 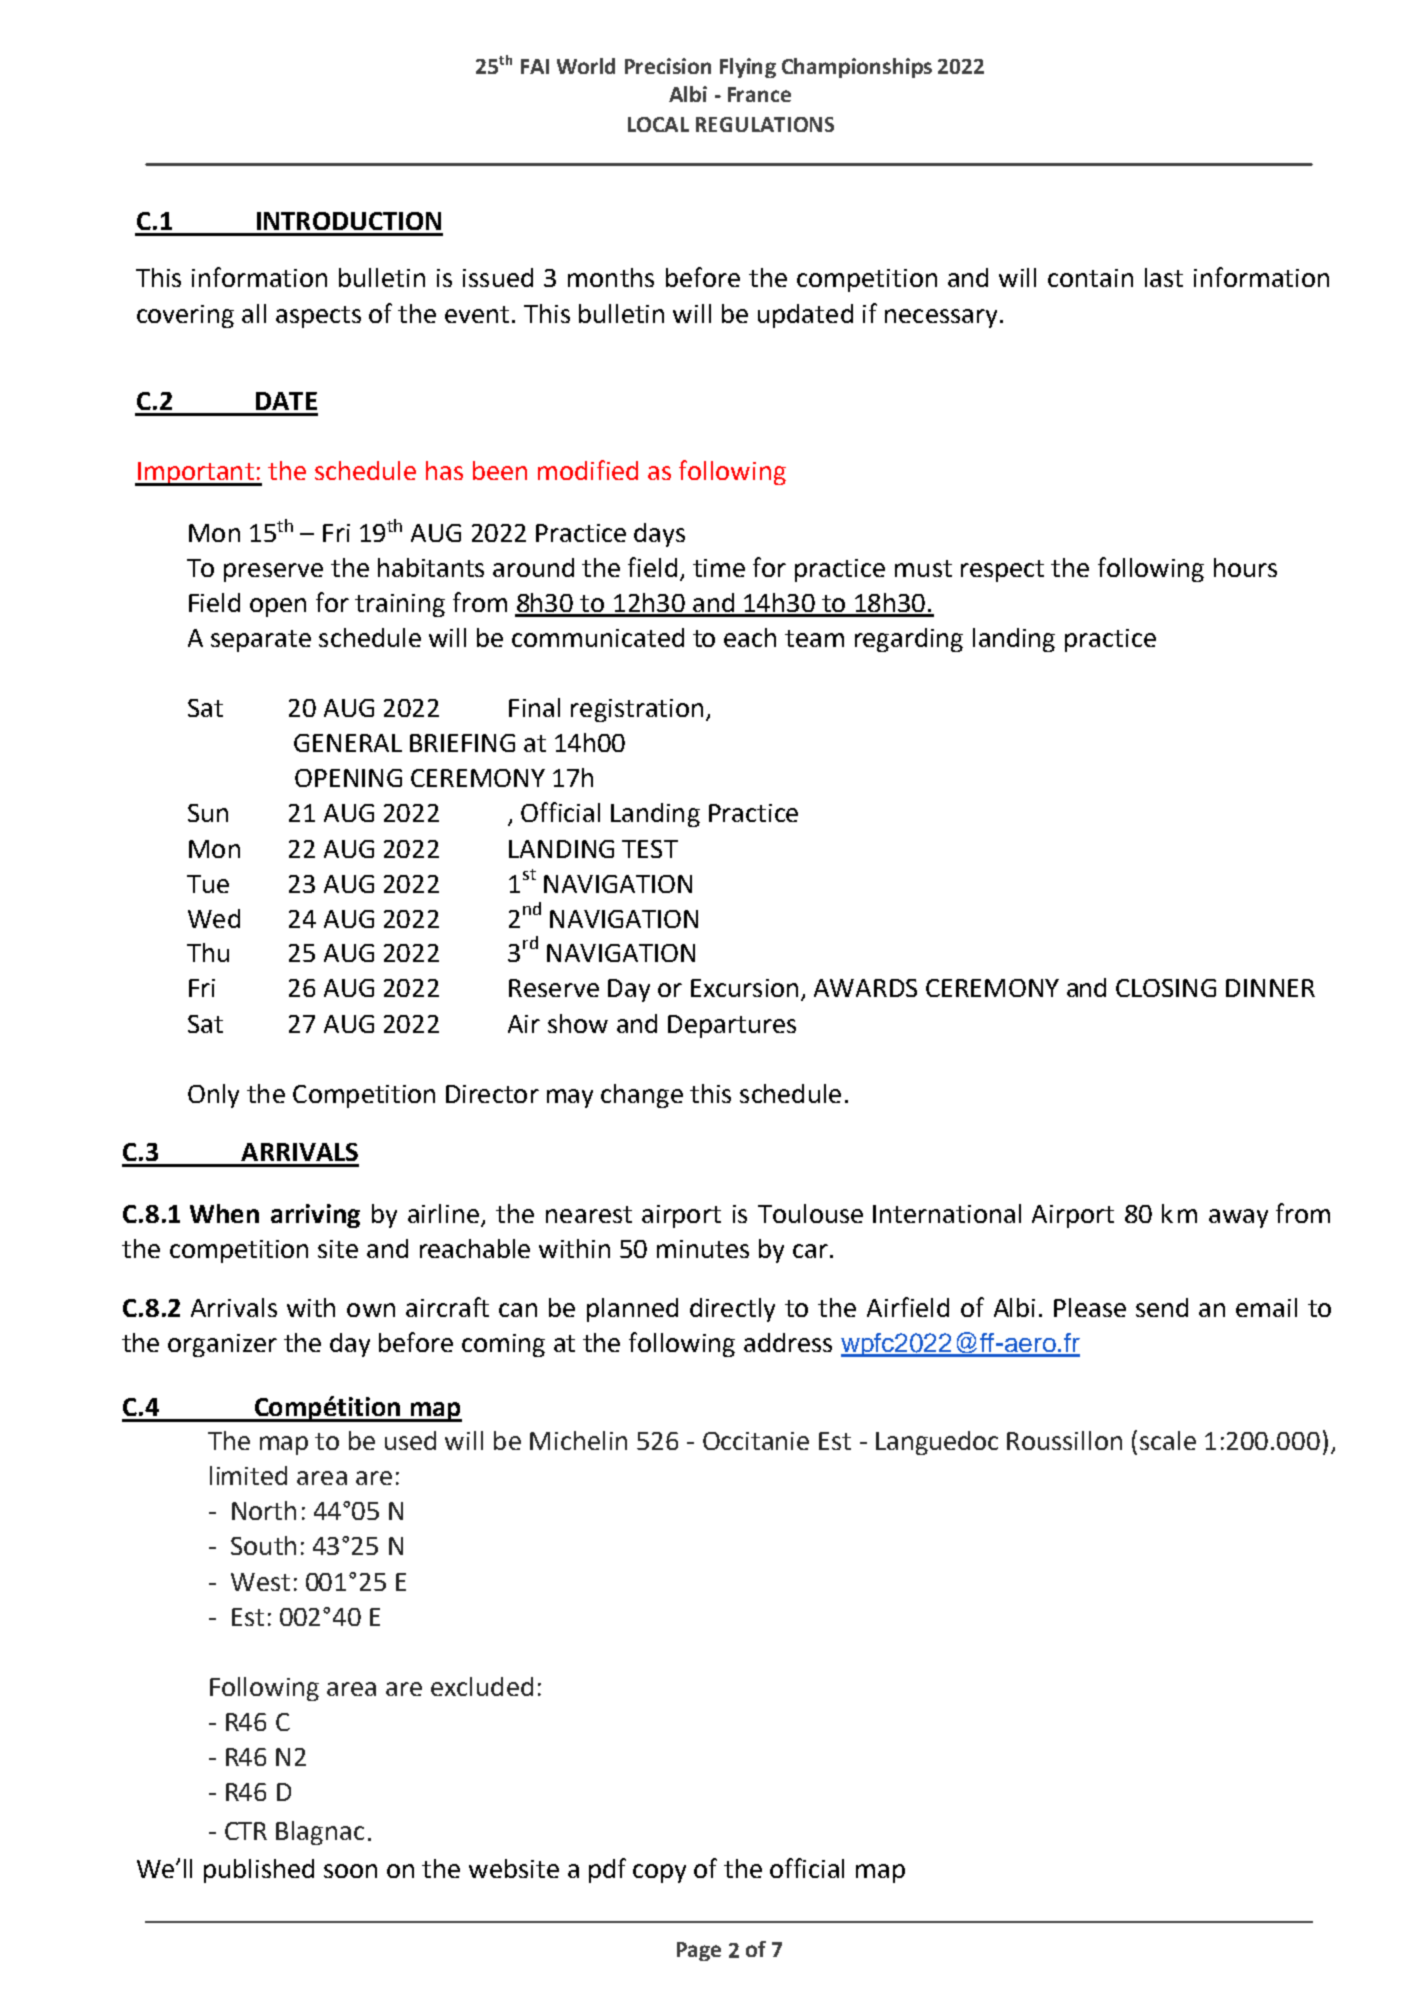 What do you see at coordinates (732, 1026) in the page?
I see `Departures` at bounding box center [732, 1026].
